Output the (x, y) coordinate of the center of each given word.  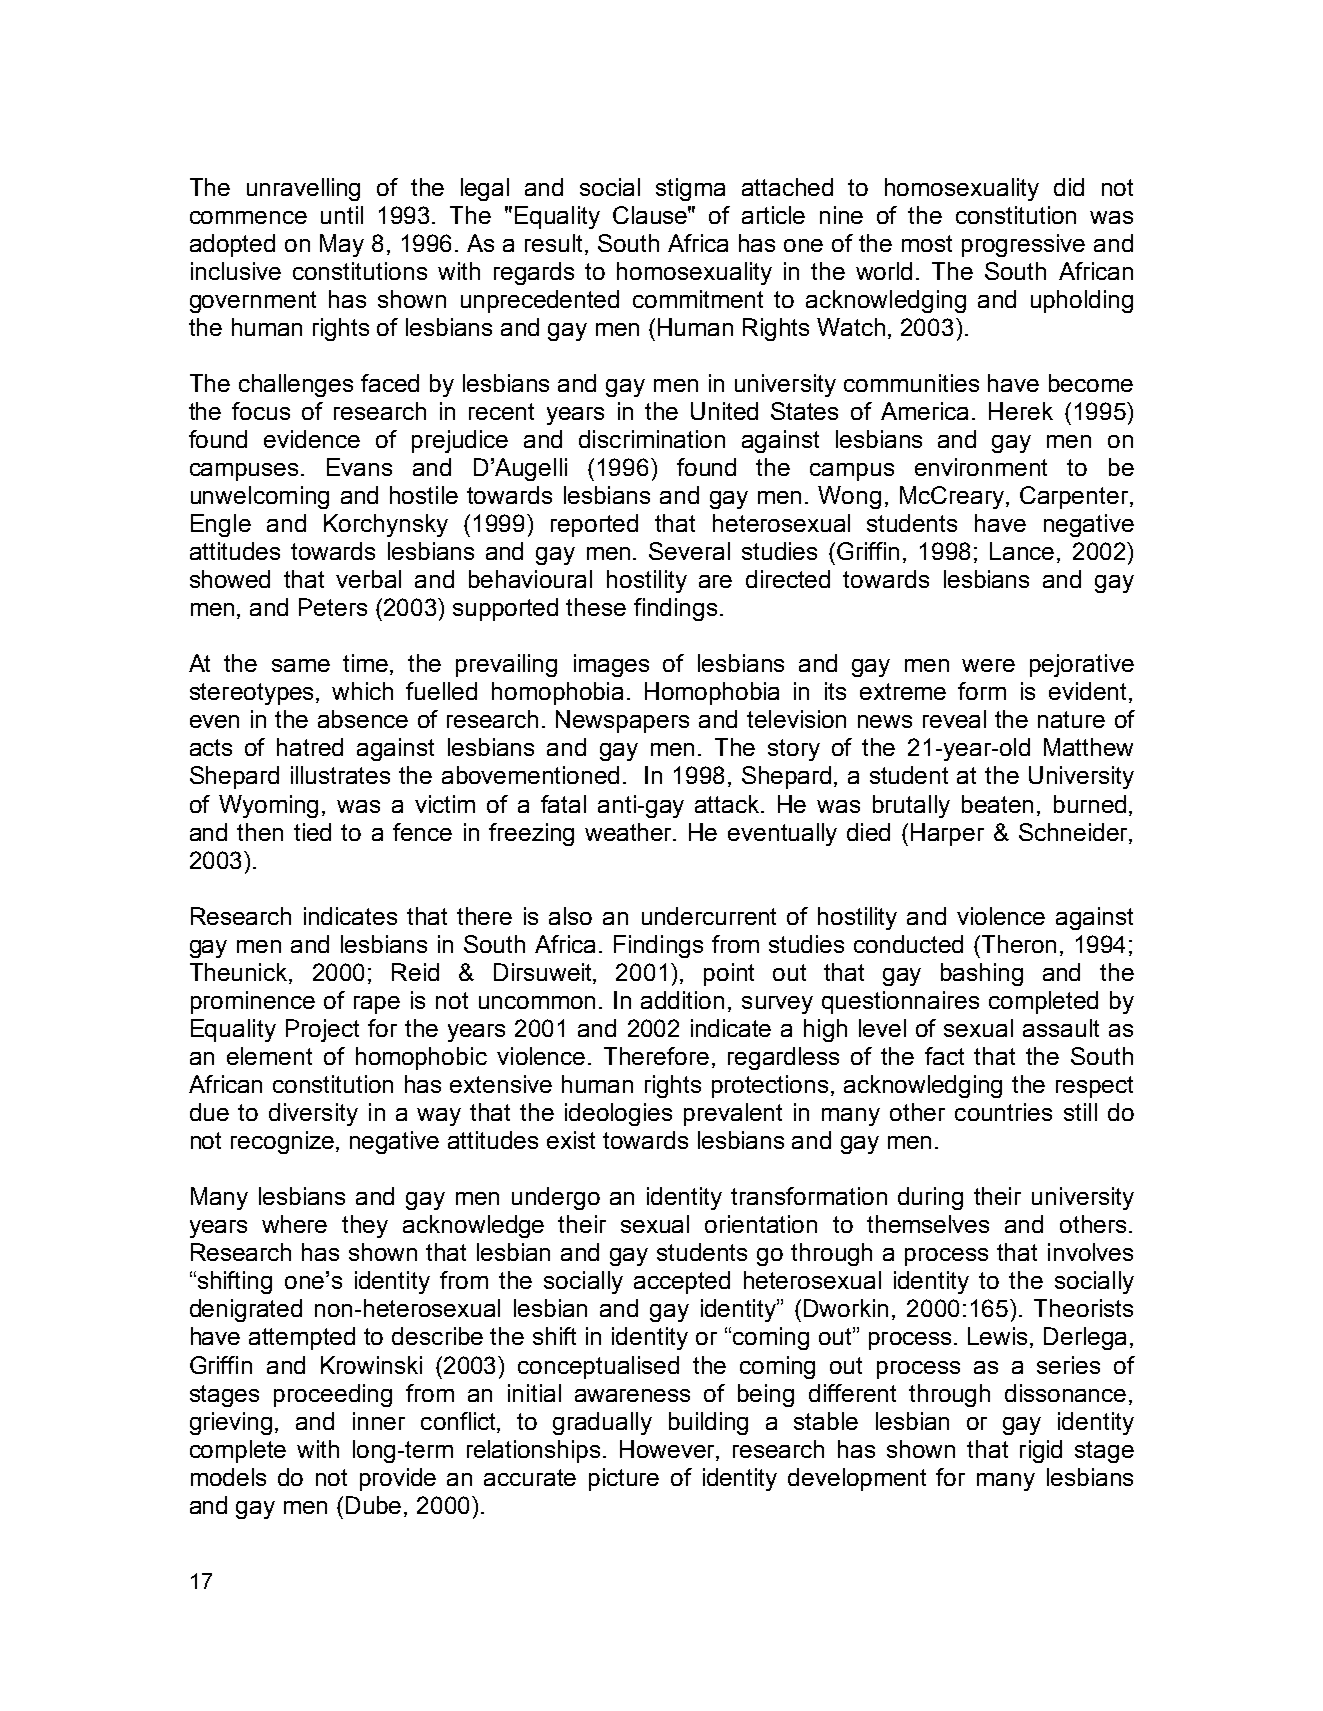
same (301, 665)
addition (682, 1000)
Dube (375, 1506)
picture (624, 1479)
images (611, 665)
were (988, 665)
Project (322, 1030)
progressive (1023, 245)
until (342, 215)
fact (944, 1056)
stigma (690, 189)
